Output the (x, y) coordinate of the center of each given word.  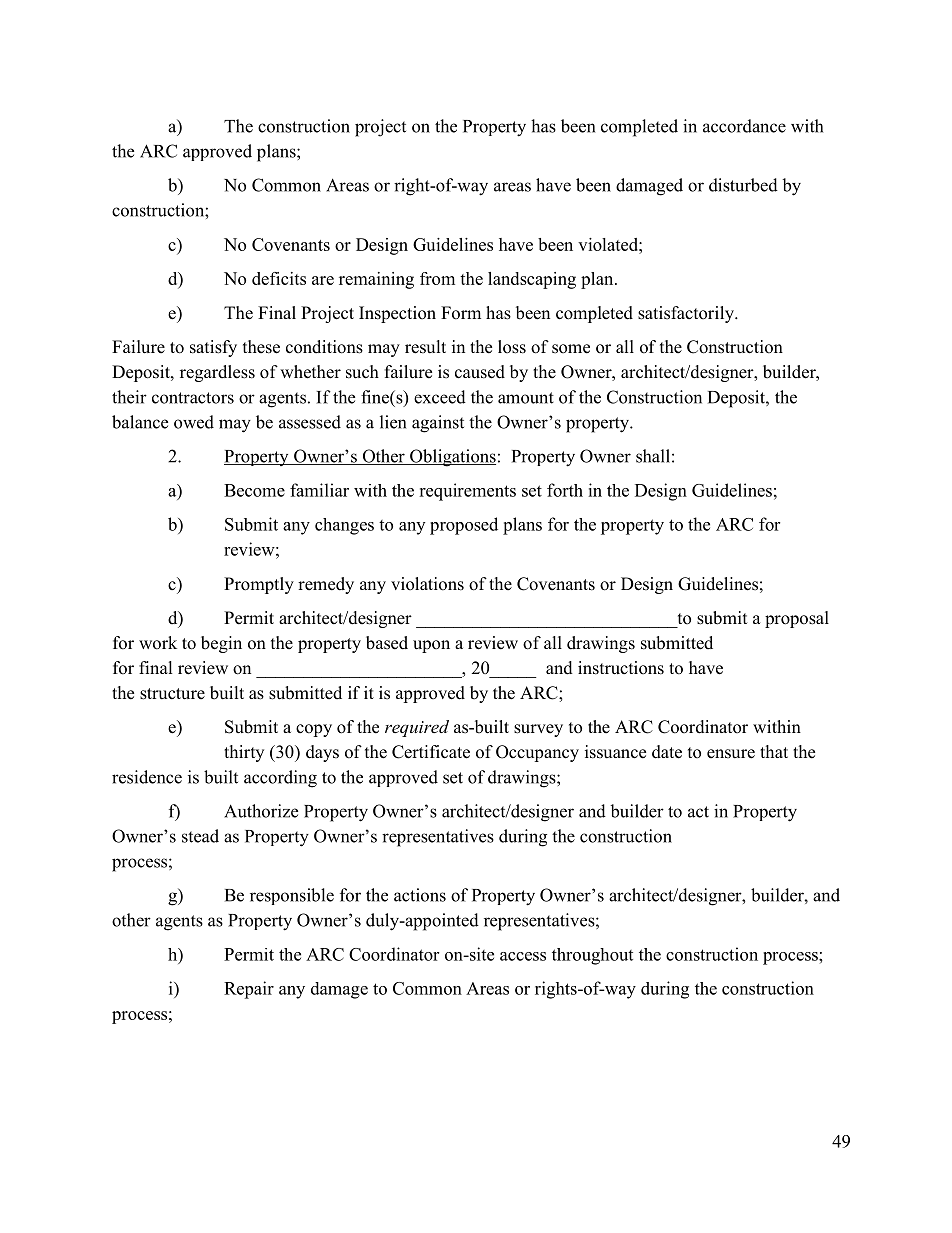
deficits (279, 278)
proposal (797, 619)
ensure (731, 754)
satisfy (213, 348)
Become (254, 490)
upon (431, 646)
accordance (744, 126)
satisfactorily (687, 314)
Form (461, 313)
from (437, 278)
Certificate (431, 752)
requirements (467, 492)
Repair (249, 990)
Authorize (261, 811)
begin (221, 644)
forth (565, 490)
